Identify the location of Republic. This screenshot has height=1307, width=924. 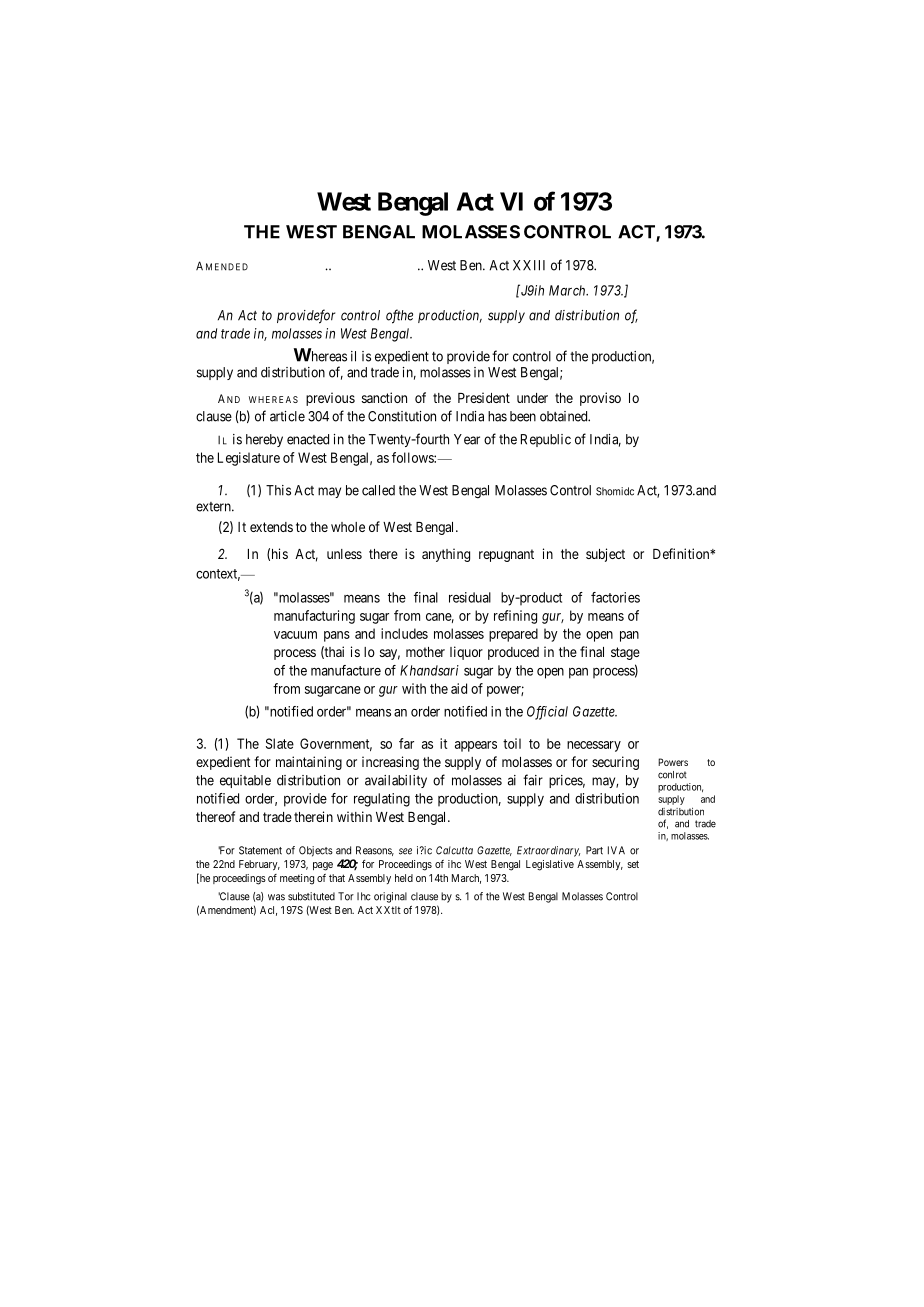
(546, 440).
